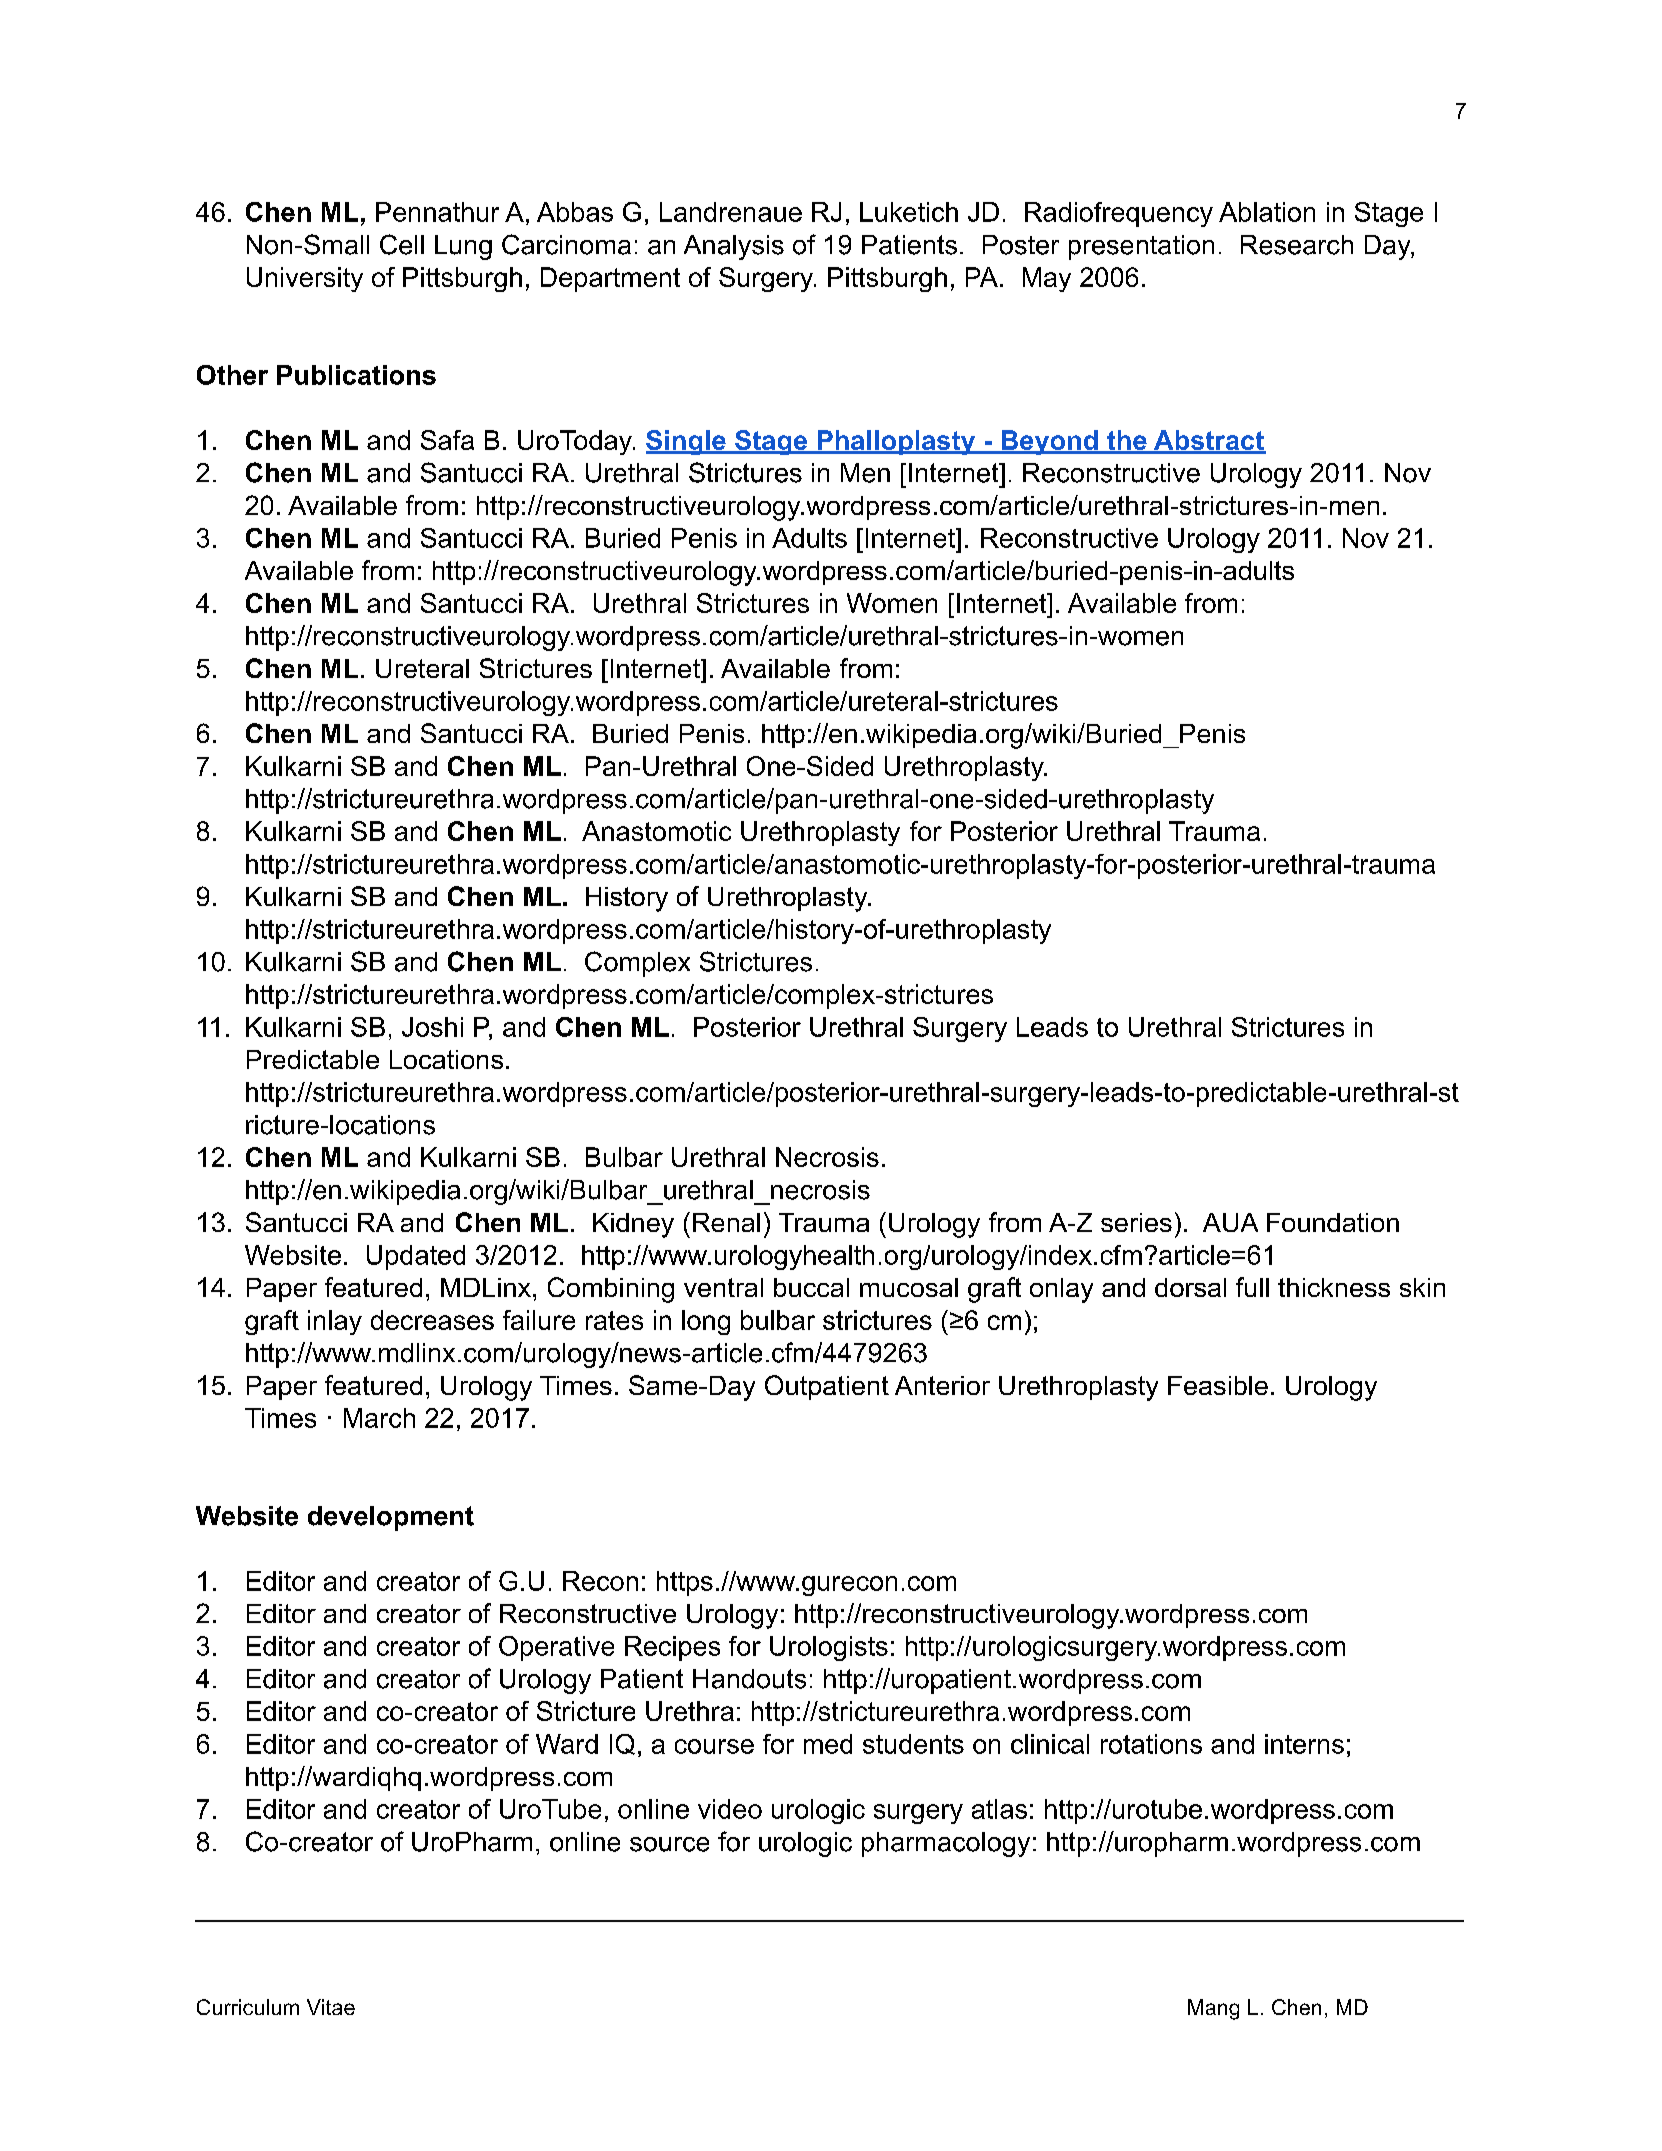  Describe the element at coordinates (432, 1027) in the screenshot. I see `Joshi` at that location.
